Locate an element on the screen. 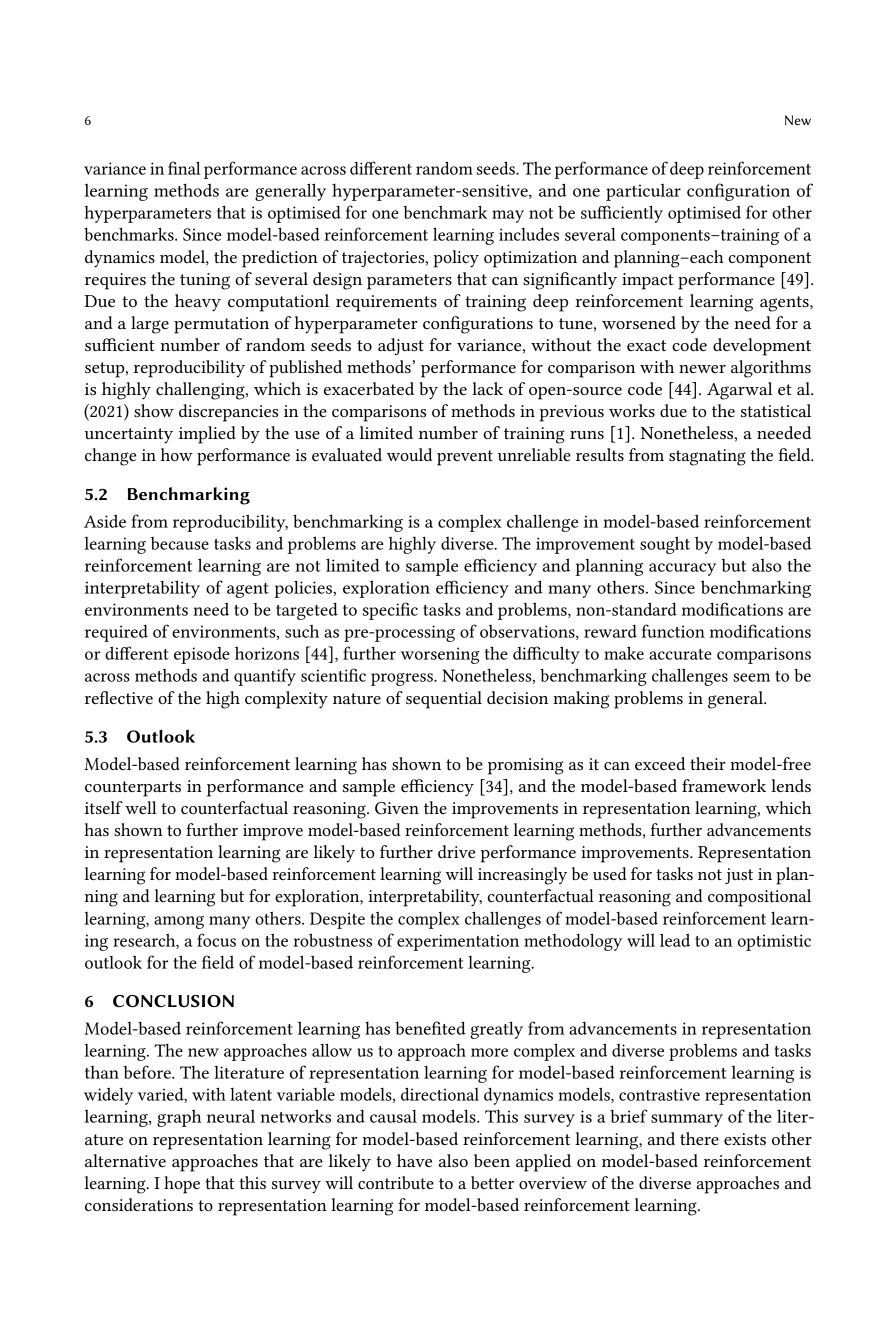  hope is located at coordinates (182, 1185).
